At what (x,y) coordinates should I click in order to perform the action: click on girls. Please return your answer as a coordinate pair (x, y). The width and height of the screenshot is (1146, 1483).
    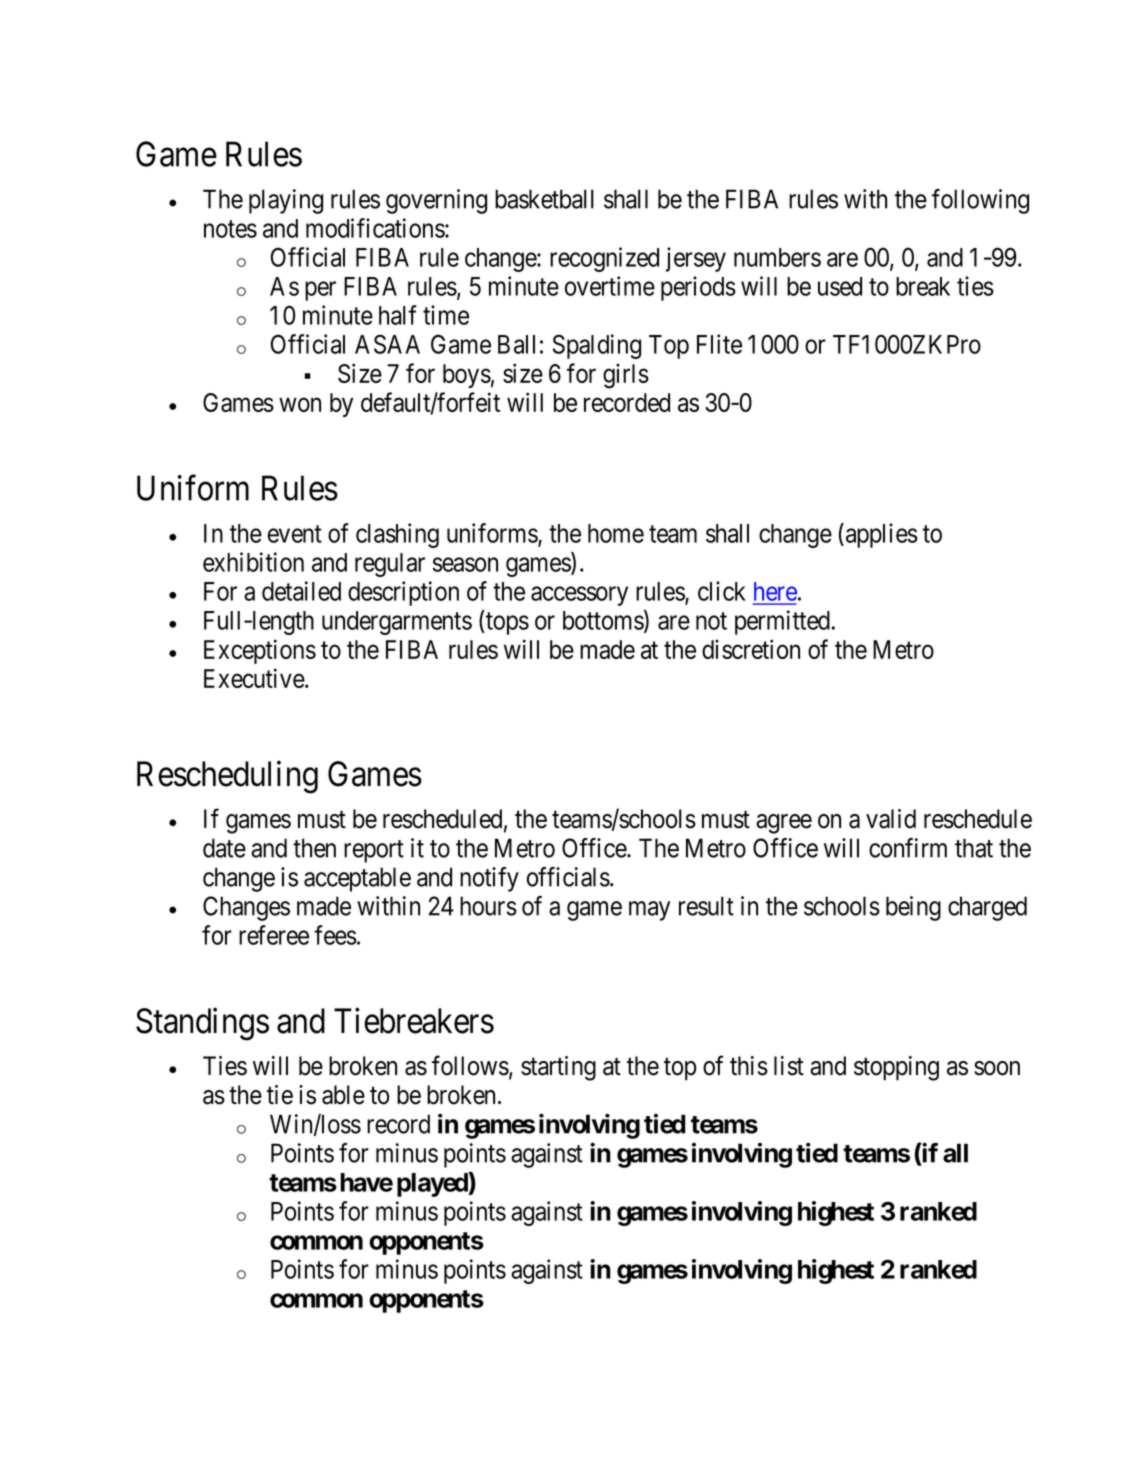
    Looking at the image, I should click on (626, 376).
